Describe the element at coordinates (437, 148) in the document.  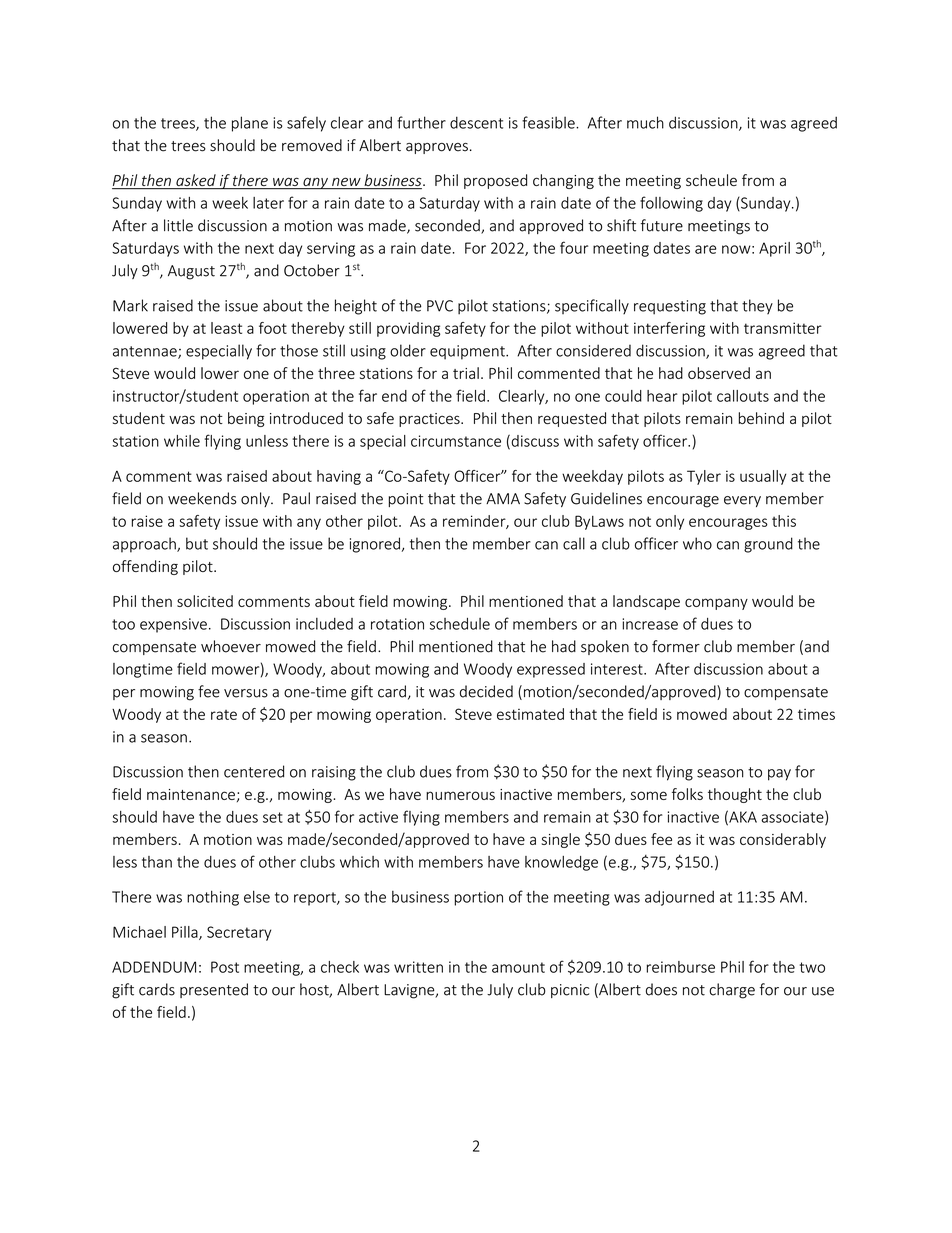
I see `approves` at that location.
